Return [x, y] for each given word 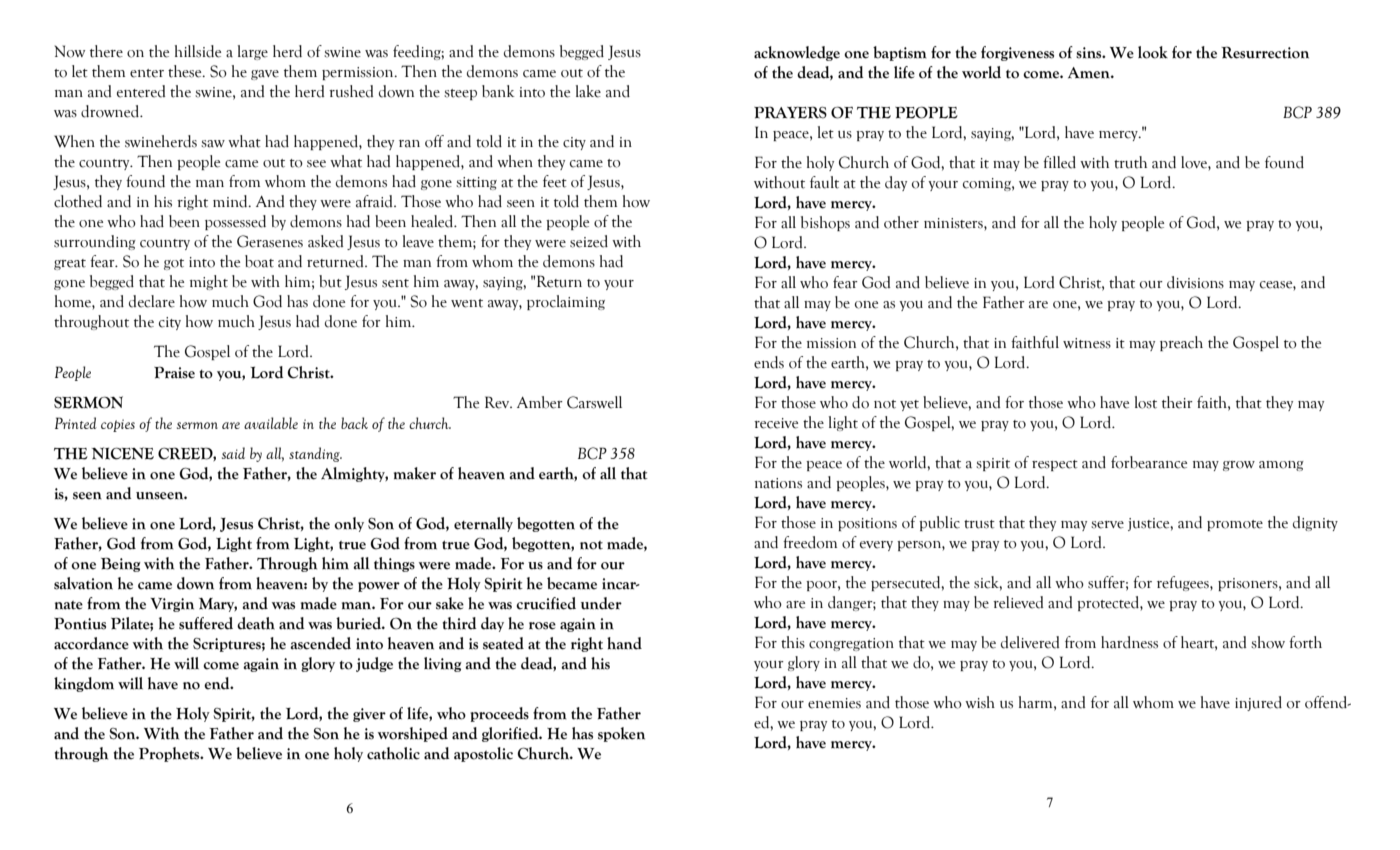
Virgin [172, 605]
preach [1181, 343]
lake [588, 91]
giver [369, 715]
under [601, 603]
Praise [174, 372]
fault [824, 182]
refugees [1184, 583]
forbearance [1149, 462]
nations [778, 483]
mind [231, 201]
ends [769, 362]
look [1153, 52]
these [186, 71]
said [233, 453]
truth [1130, 162]
